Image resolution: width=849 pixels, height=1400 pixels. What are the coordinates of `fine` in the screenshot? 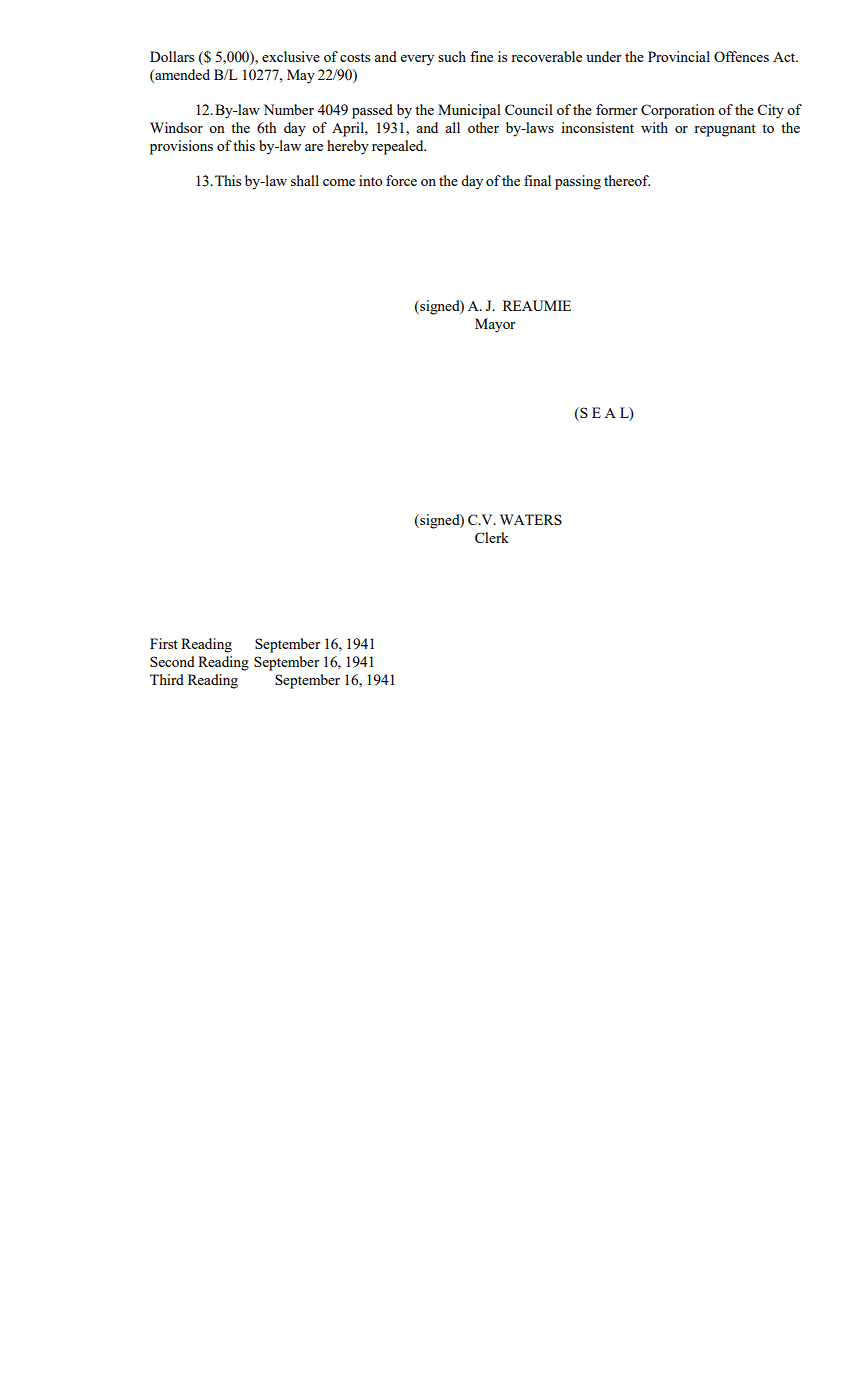 It's located at (481, 56).
